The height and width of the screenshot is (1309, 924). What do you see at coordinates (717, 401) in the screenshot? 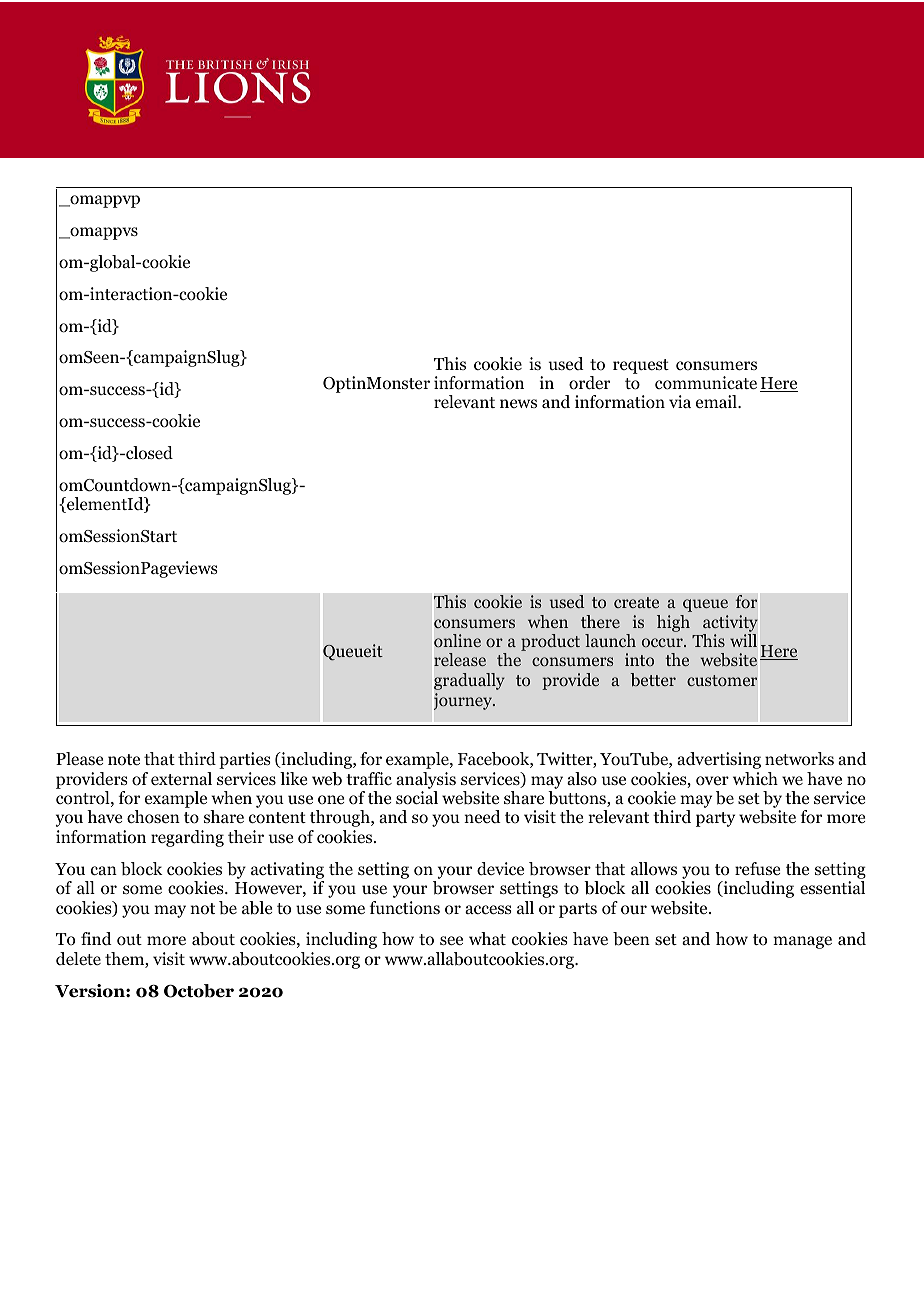
I see `email` at bounding box center [717, 401].
